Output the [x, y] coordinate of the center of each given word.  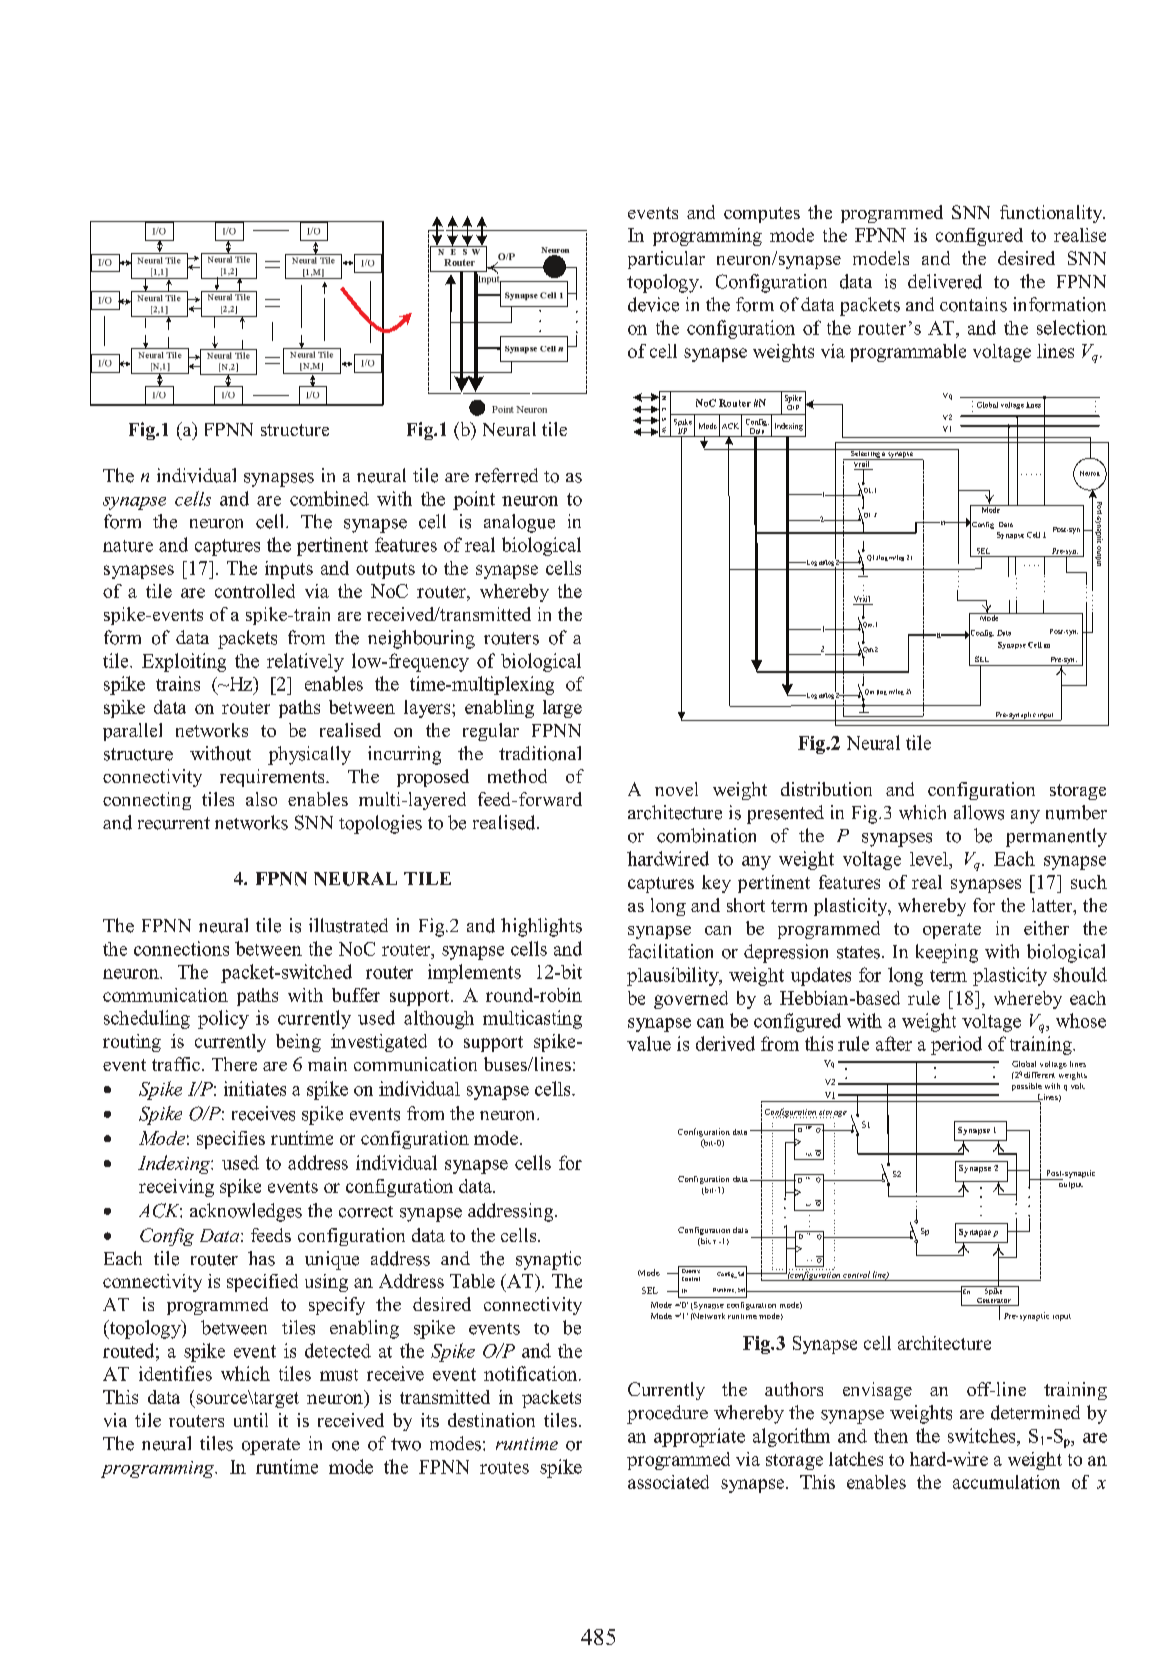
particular [666, 260]
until [251, 1420]
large [562, 709]
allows [979, 812]
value [649, 1043]
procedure [667, 1414]
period [956, 1045]
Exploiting [184, 662]
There [234, 1064]
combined [329, 498]
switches [983, 1435]
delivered [945, 281]
